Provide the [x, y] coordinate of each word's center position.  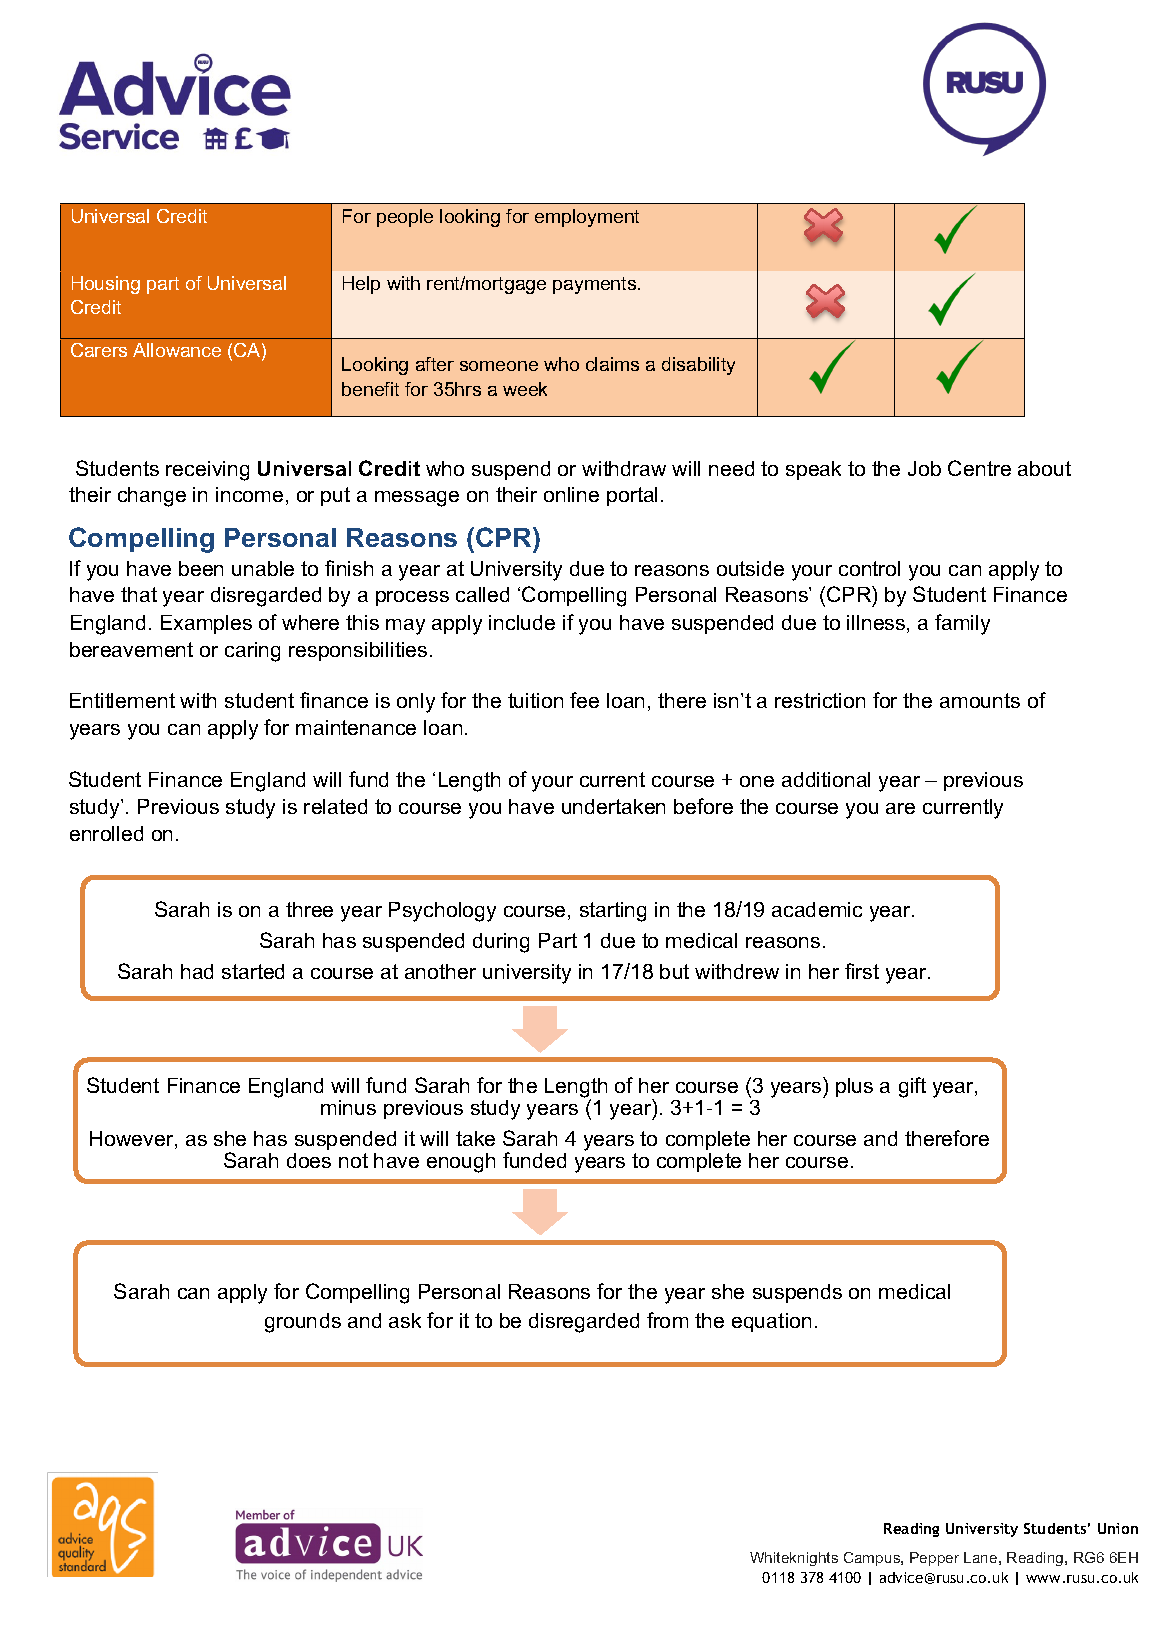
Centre [979, 468]
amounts [980, 700]
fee [584, 700]
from [667, 1320]
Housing [106, 285]
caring [252, 652]
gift [912, 1087]
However [133, 1140]
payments [596, 285]
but [674, 971]
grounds [303, 1323]
